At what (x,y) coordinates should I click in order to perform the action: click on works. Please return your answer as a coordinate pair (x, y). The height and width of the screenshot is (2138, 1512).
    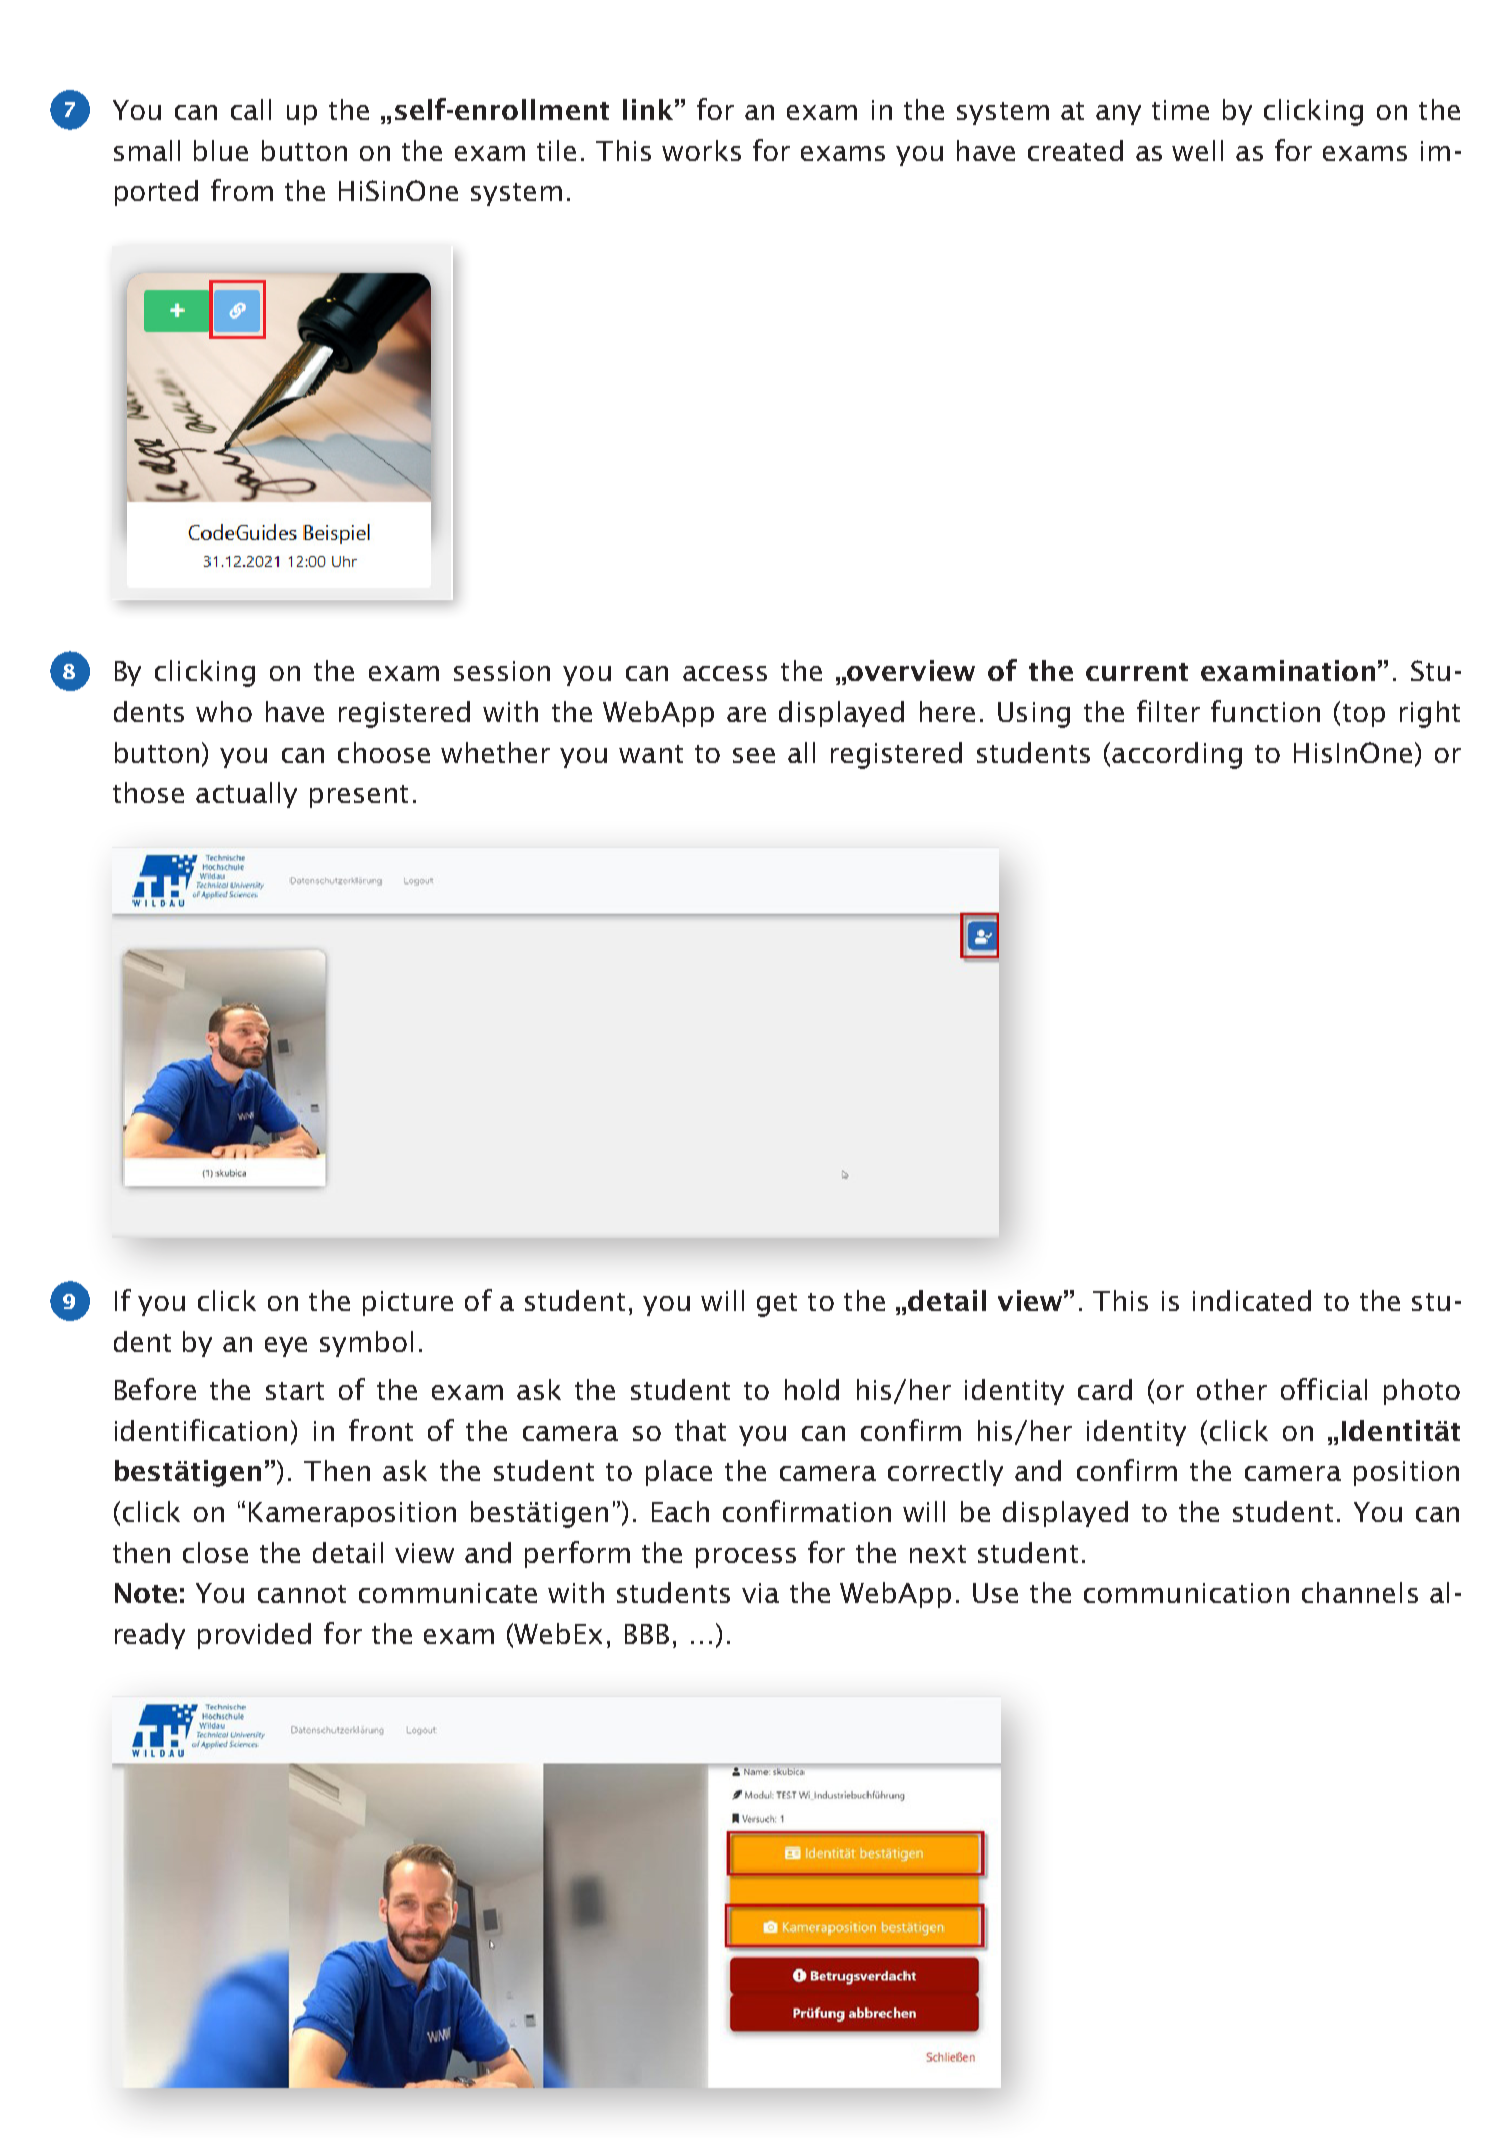
    Looking at the image, I should click on (701, 150).
